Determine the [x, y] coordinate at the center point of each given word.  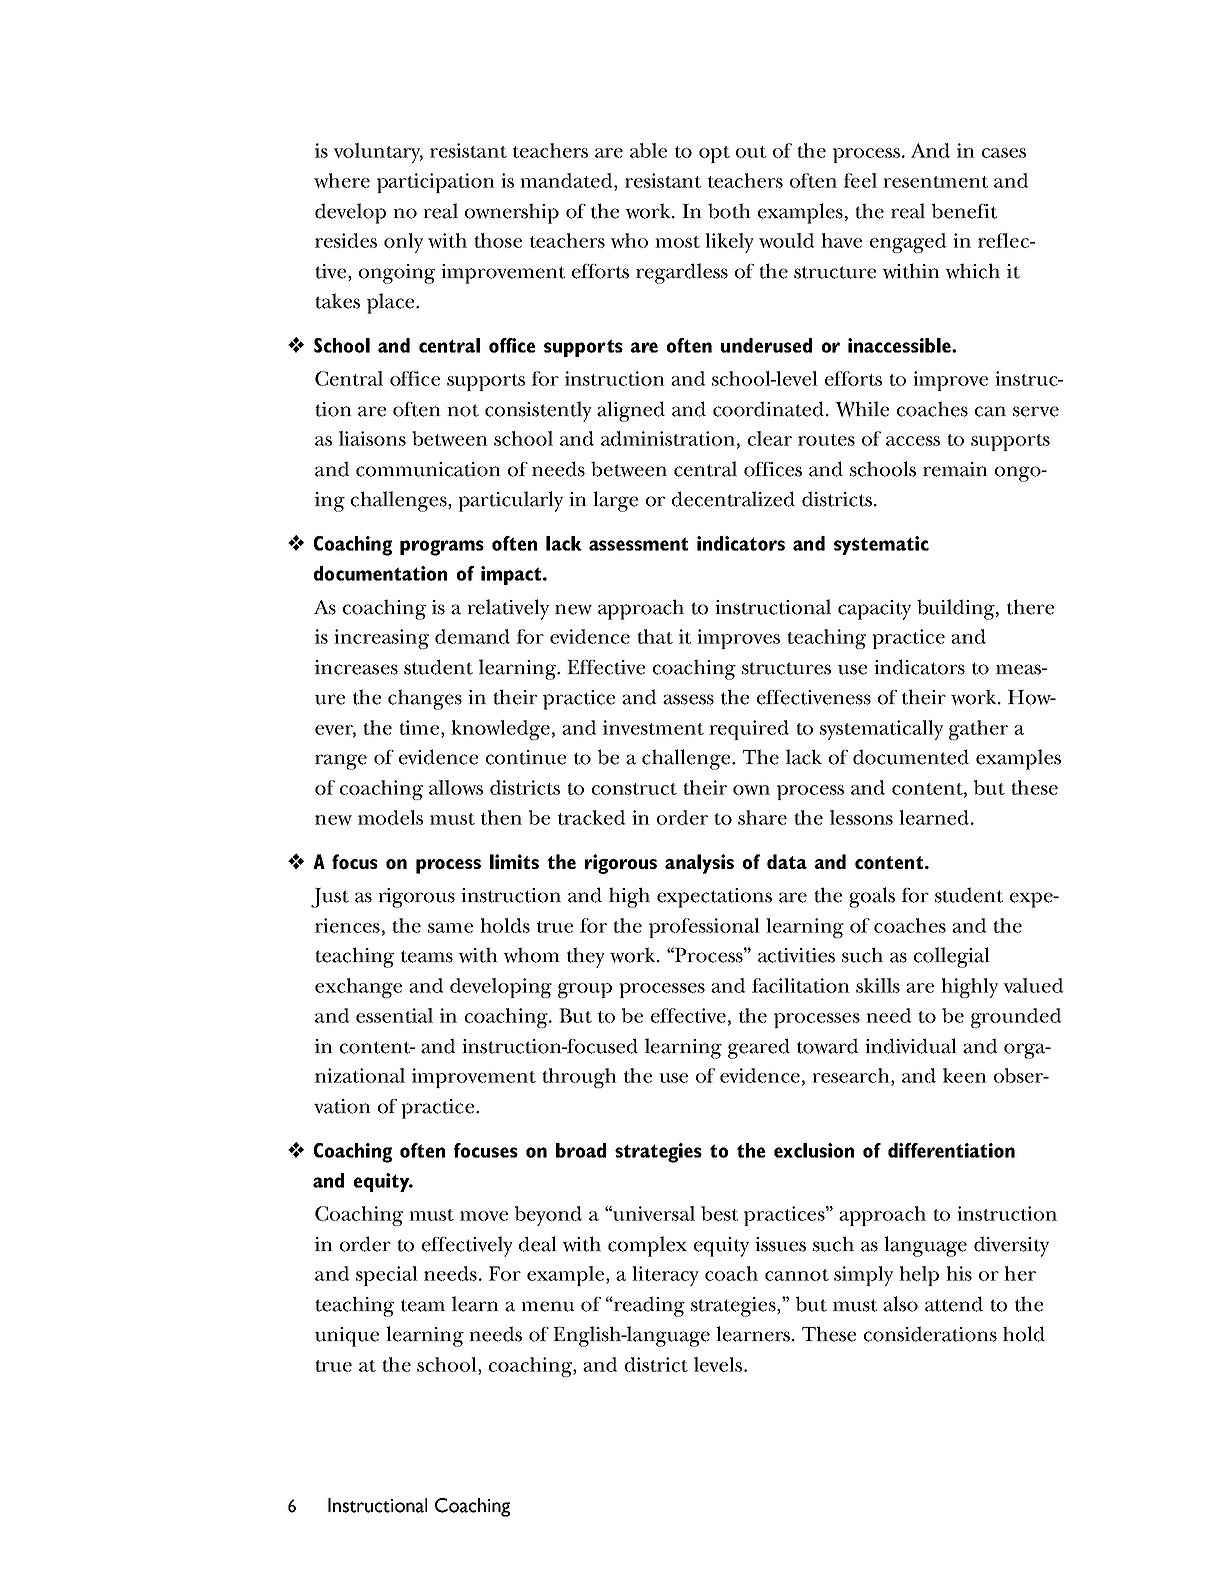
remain [955, 469]
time [419, 727]
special [387, 1276]
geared [759, 1048]
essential [394, 1015]
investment [653, 727]
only [403, 243]
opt [714, 154]
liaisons [372, 438]
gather [978, 730]
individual [911, 1046]
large [615, 501]
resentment [935, 182]
